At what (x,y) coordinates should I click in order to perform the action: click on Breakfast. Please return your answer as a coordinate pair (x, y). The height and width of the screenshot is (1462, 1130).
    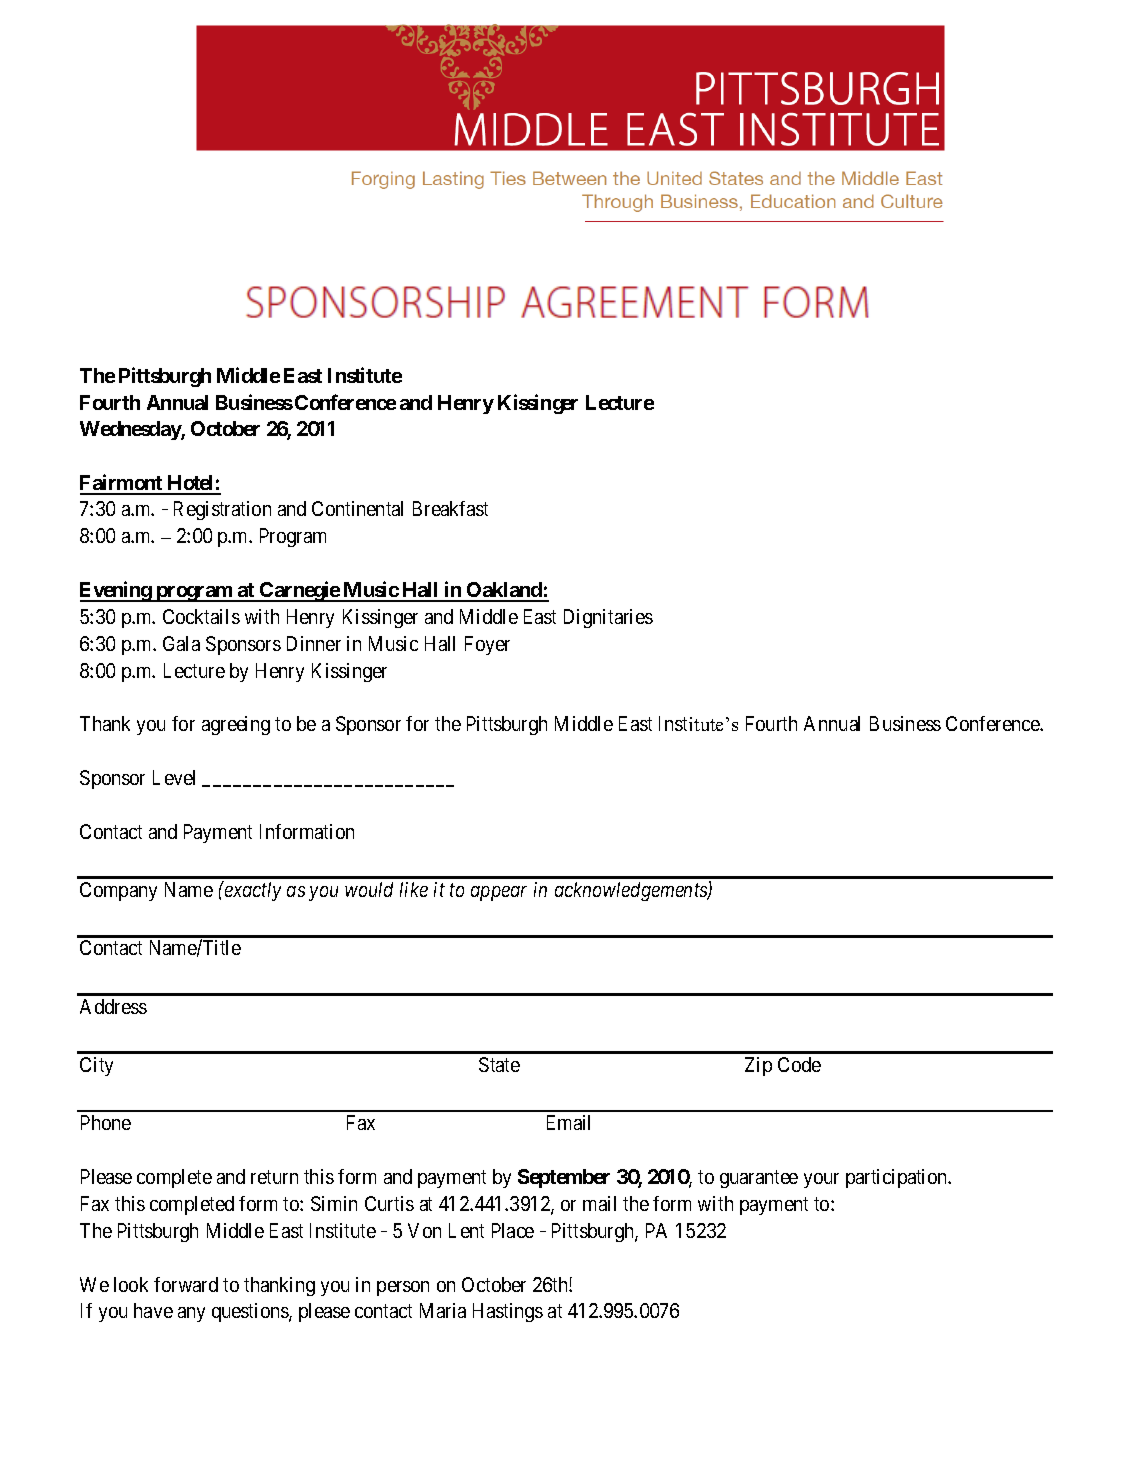
    Looking at the image, I should click on (450, 508).
